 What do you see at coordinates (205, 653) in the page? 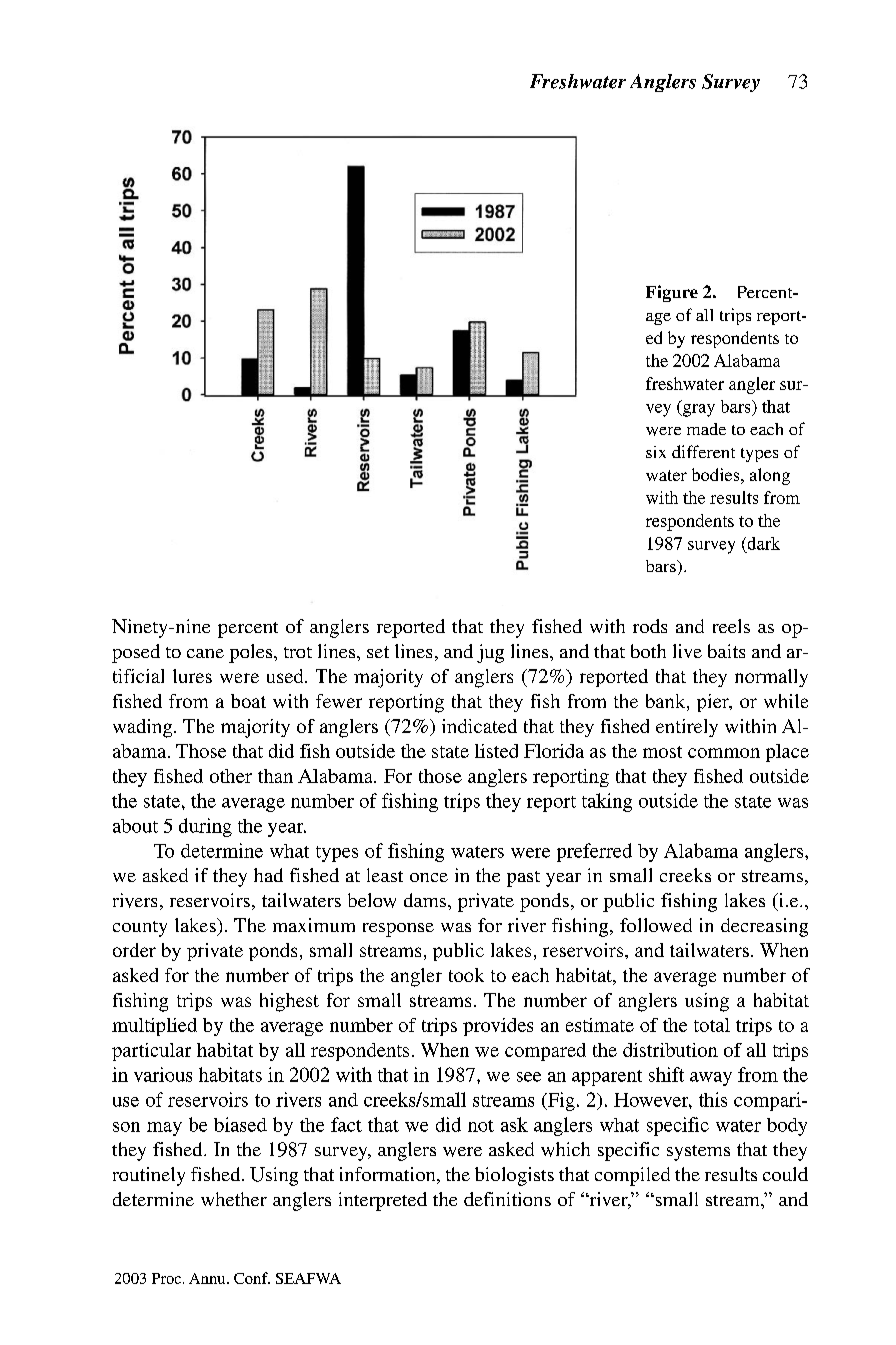
I see `cane` at bounding box center [205, 653].
